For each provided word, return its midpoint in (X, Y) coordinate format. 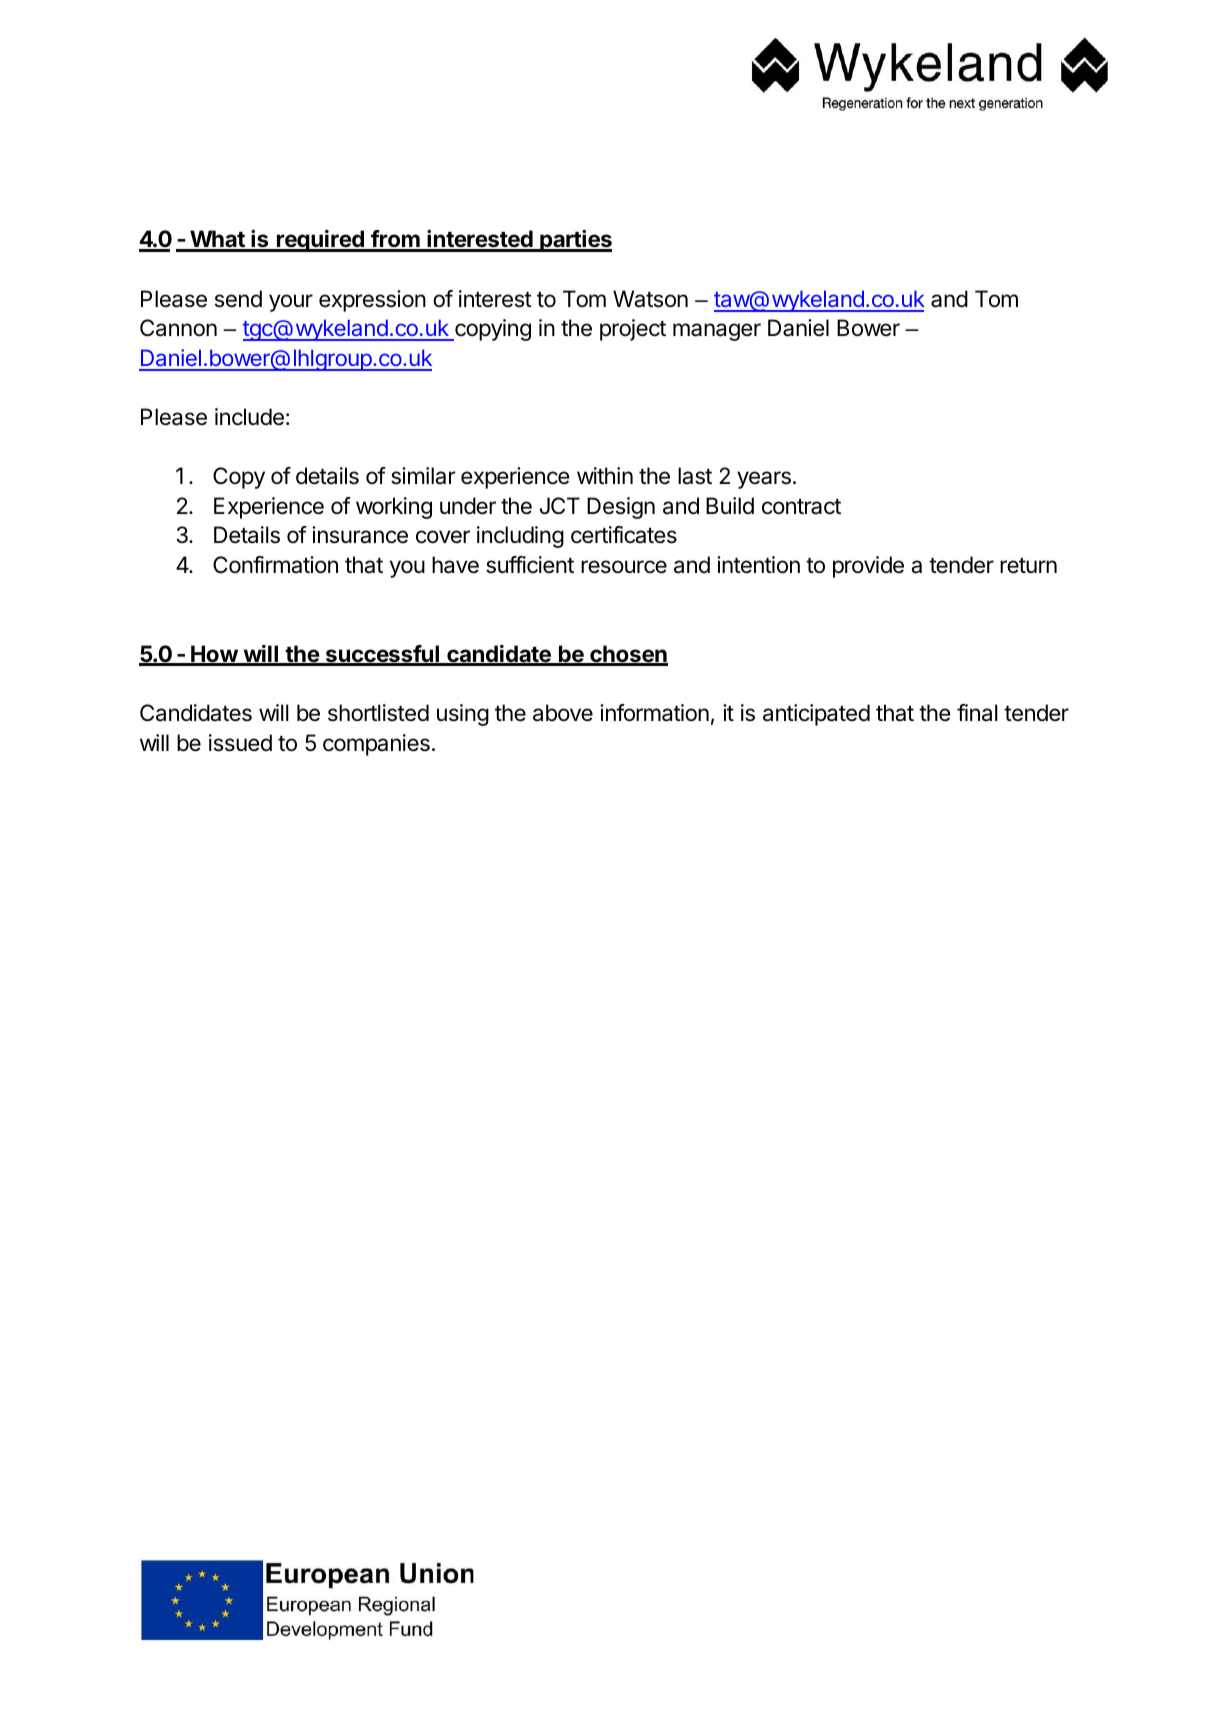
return (1028, 566)
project (633, 330)
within (605, 475)
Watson (650, 299)
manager (717, 332)
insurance (360, 535)
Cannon (178, 328)
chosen (628, 655)
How (214, 655)
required (320, 241)
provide (868, 567)
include (249, 417)
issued (240, 743)
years (764, 480)
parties (575, 241)
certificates (624, 535)
